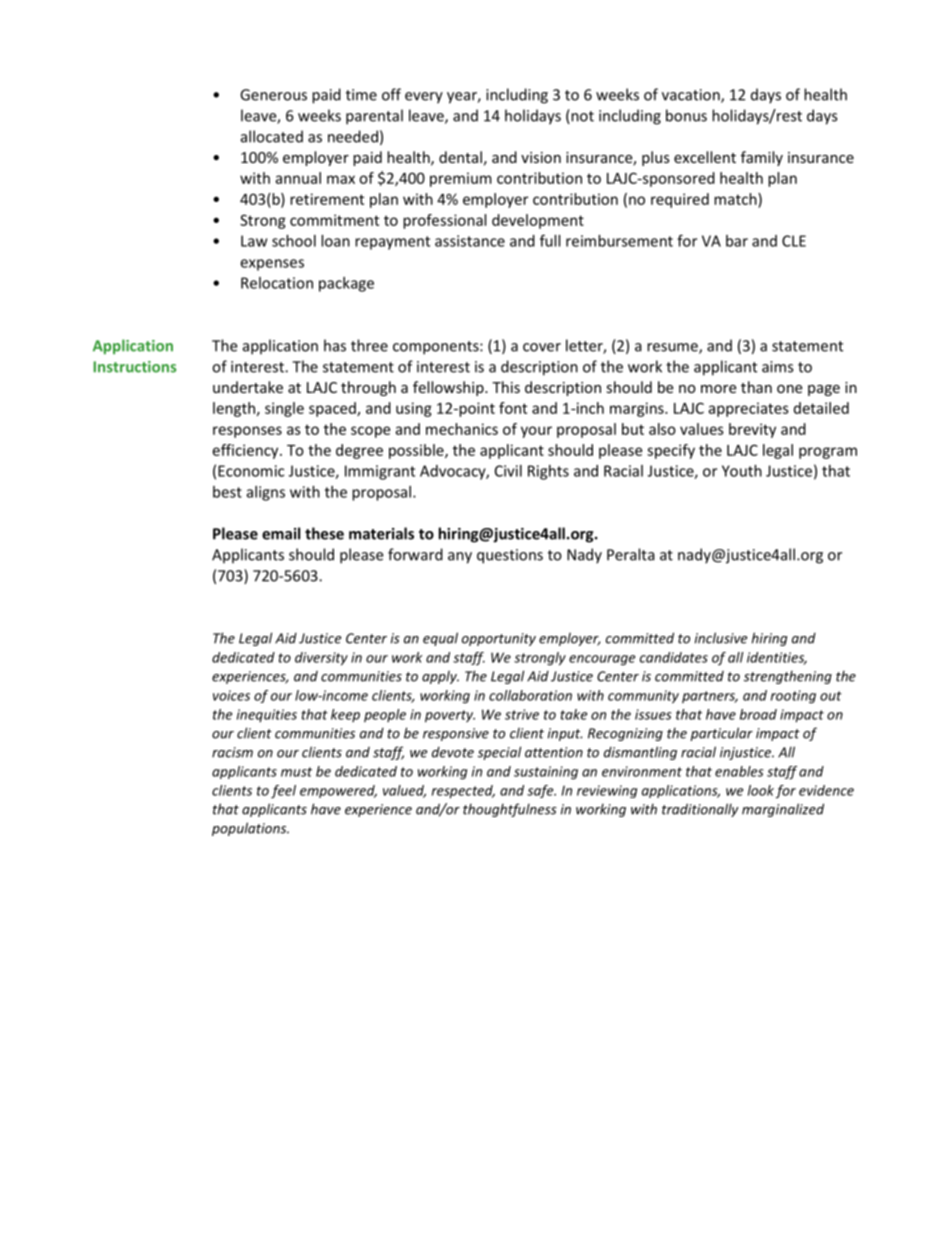  What do you see at coordinates (742, 471) in the screenshot?
I see `Youth` at bounding box center [742, 471].
